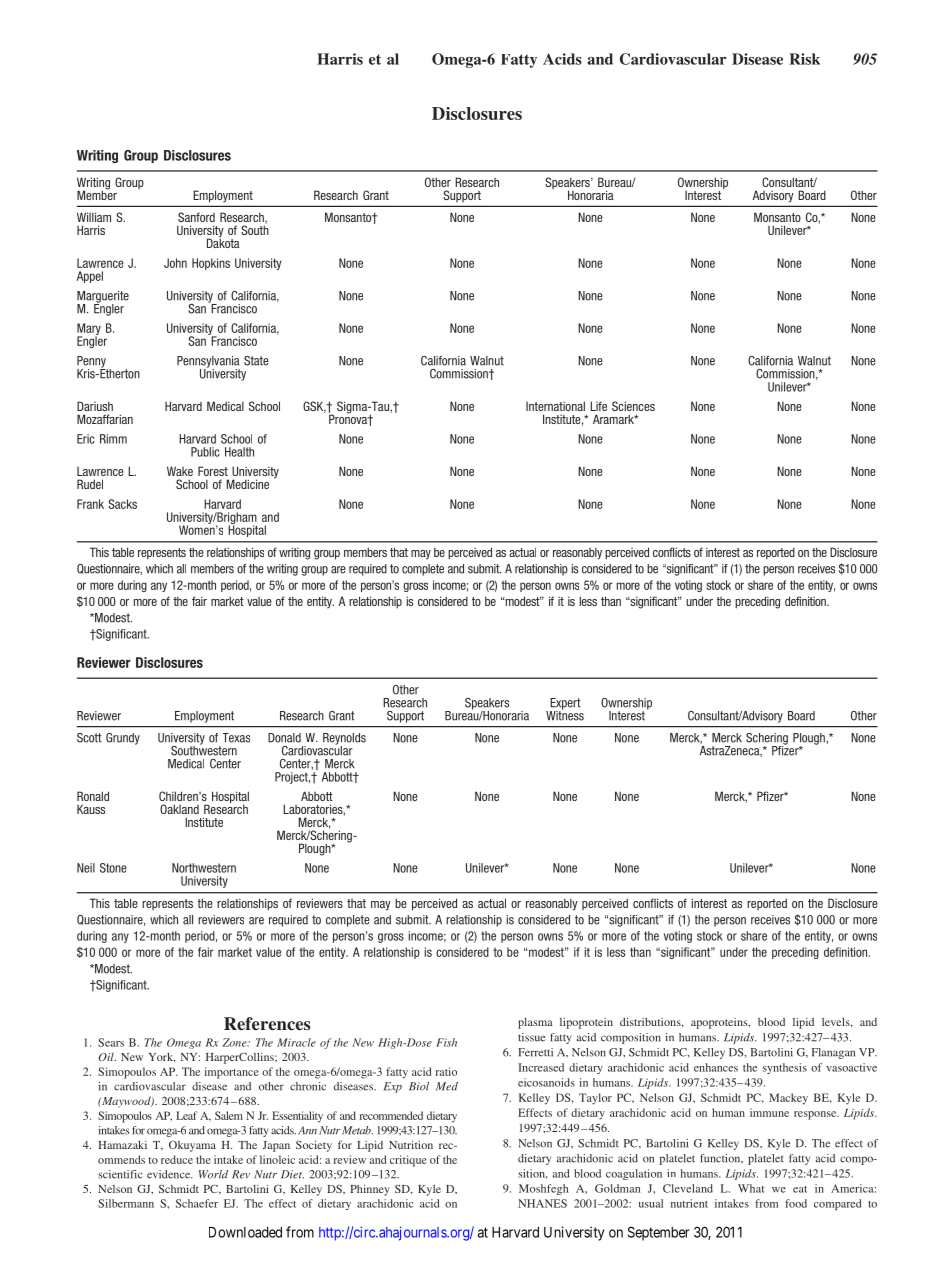 The height and width of the screenshot is (1275, 952). What do you see at coordinates (804, 59) in the screenshot?
I see `Risk` at bounding box center [804, 59].
